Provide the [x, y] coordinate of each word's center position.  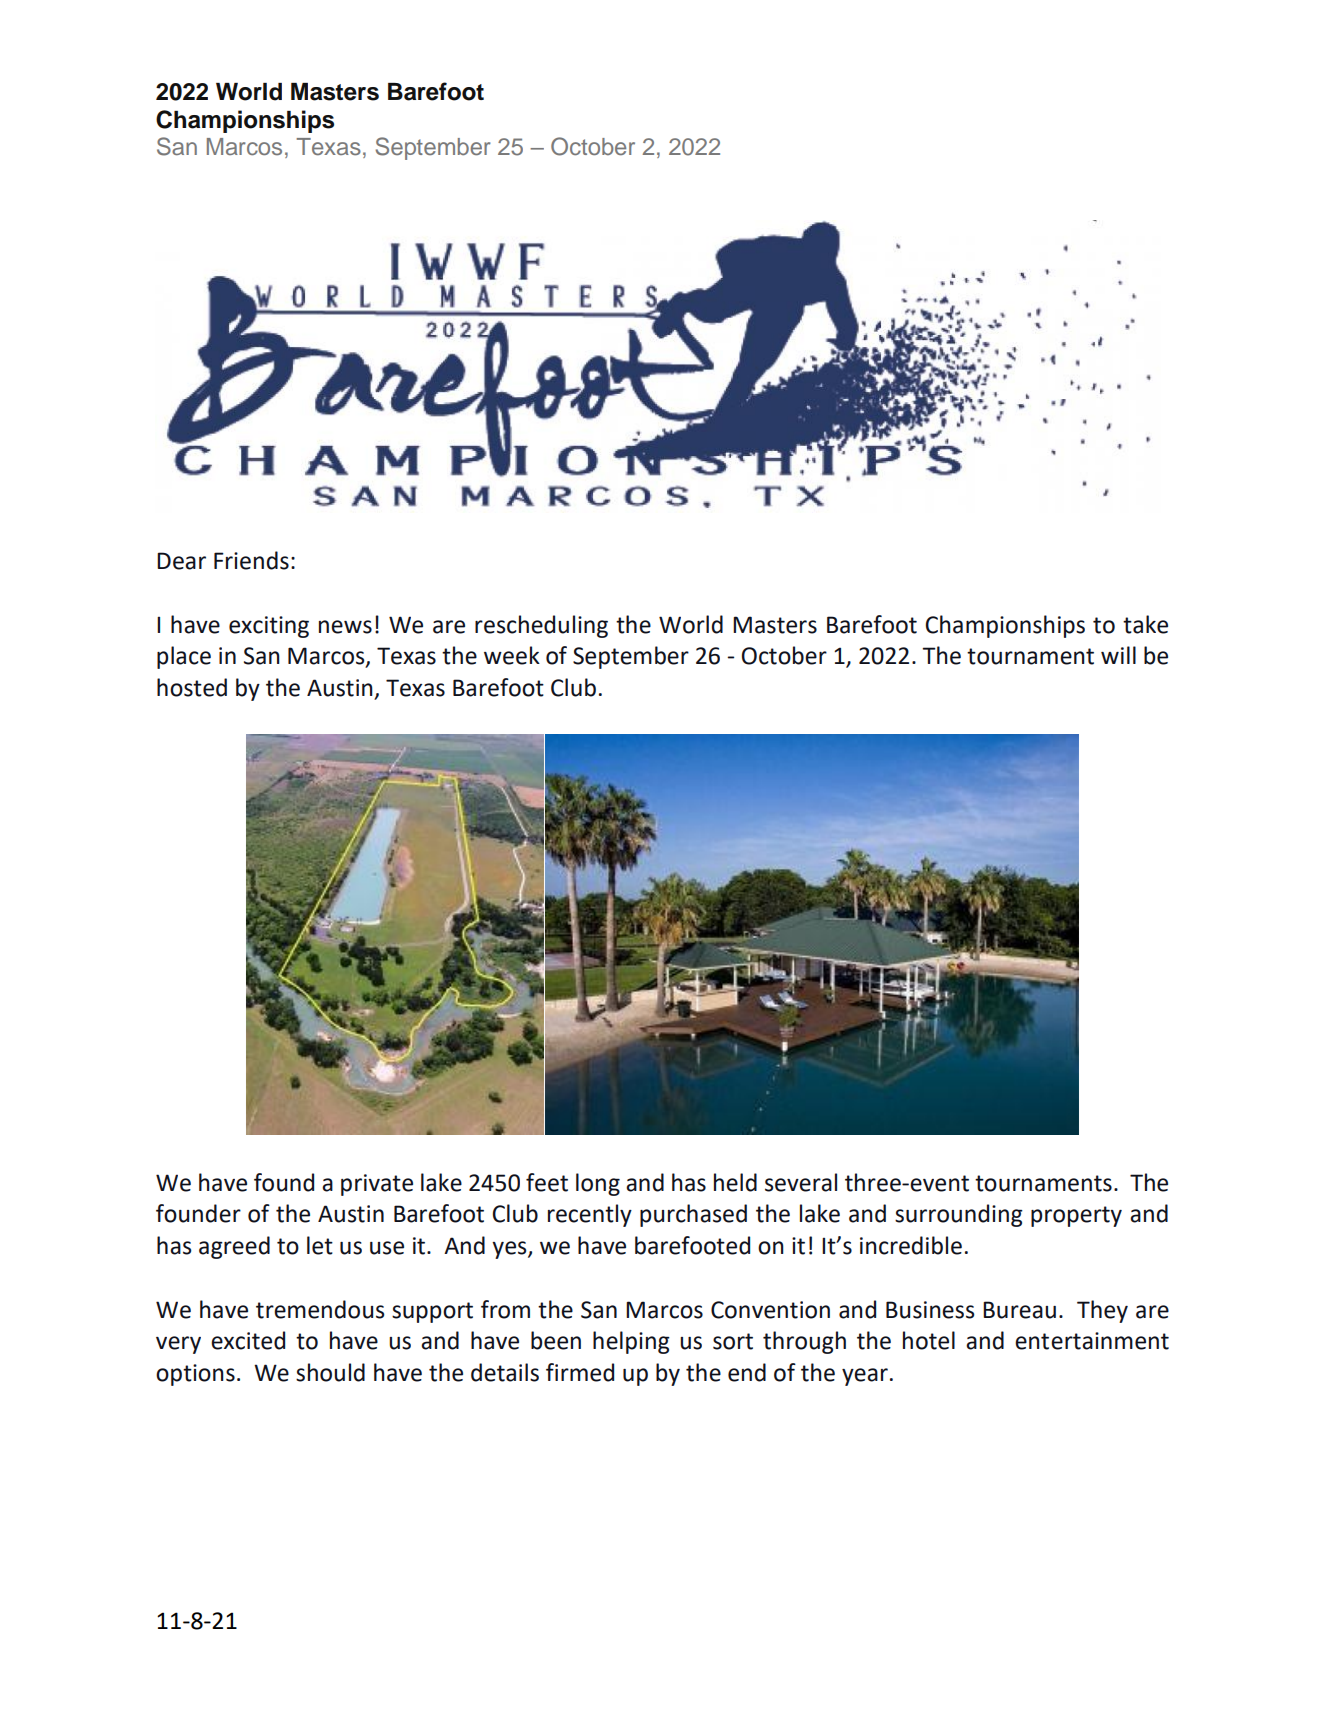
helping [631, 1342]
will [1118, 655]
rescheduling [541, 626]
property [1076, 1216]
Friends [251, 560]
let [320, 1245]
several [801, 1182]
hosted [192, 687]
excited [248, 1340]
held [735, 1182]
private [377, 1185]
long [598, 1184]
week [512, 655]
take [1145, 624]
